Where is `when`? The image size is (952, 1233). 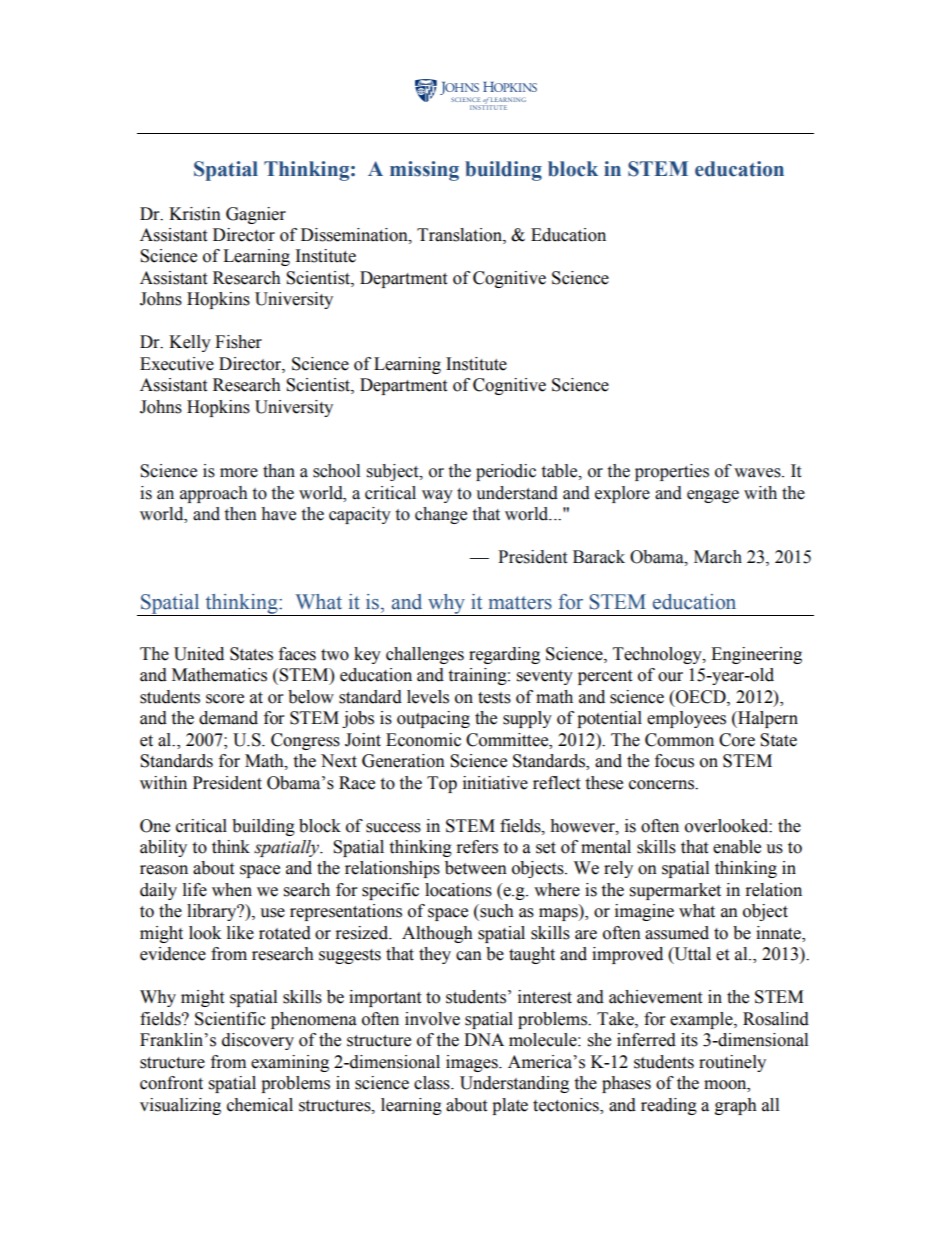 when is located at coordinates (232, 890).
